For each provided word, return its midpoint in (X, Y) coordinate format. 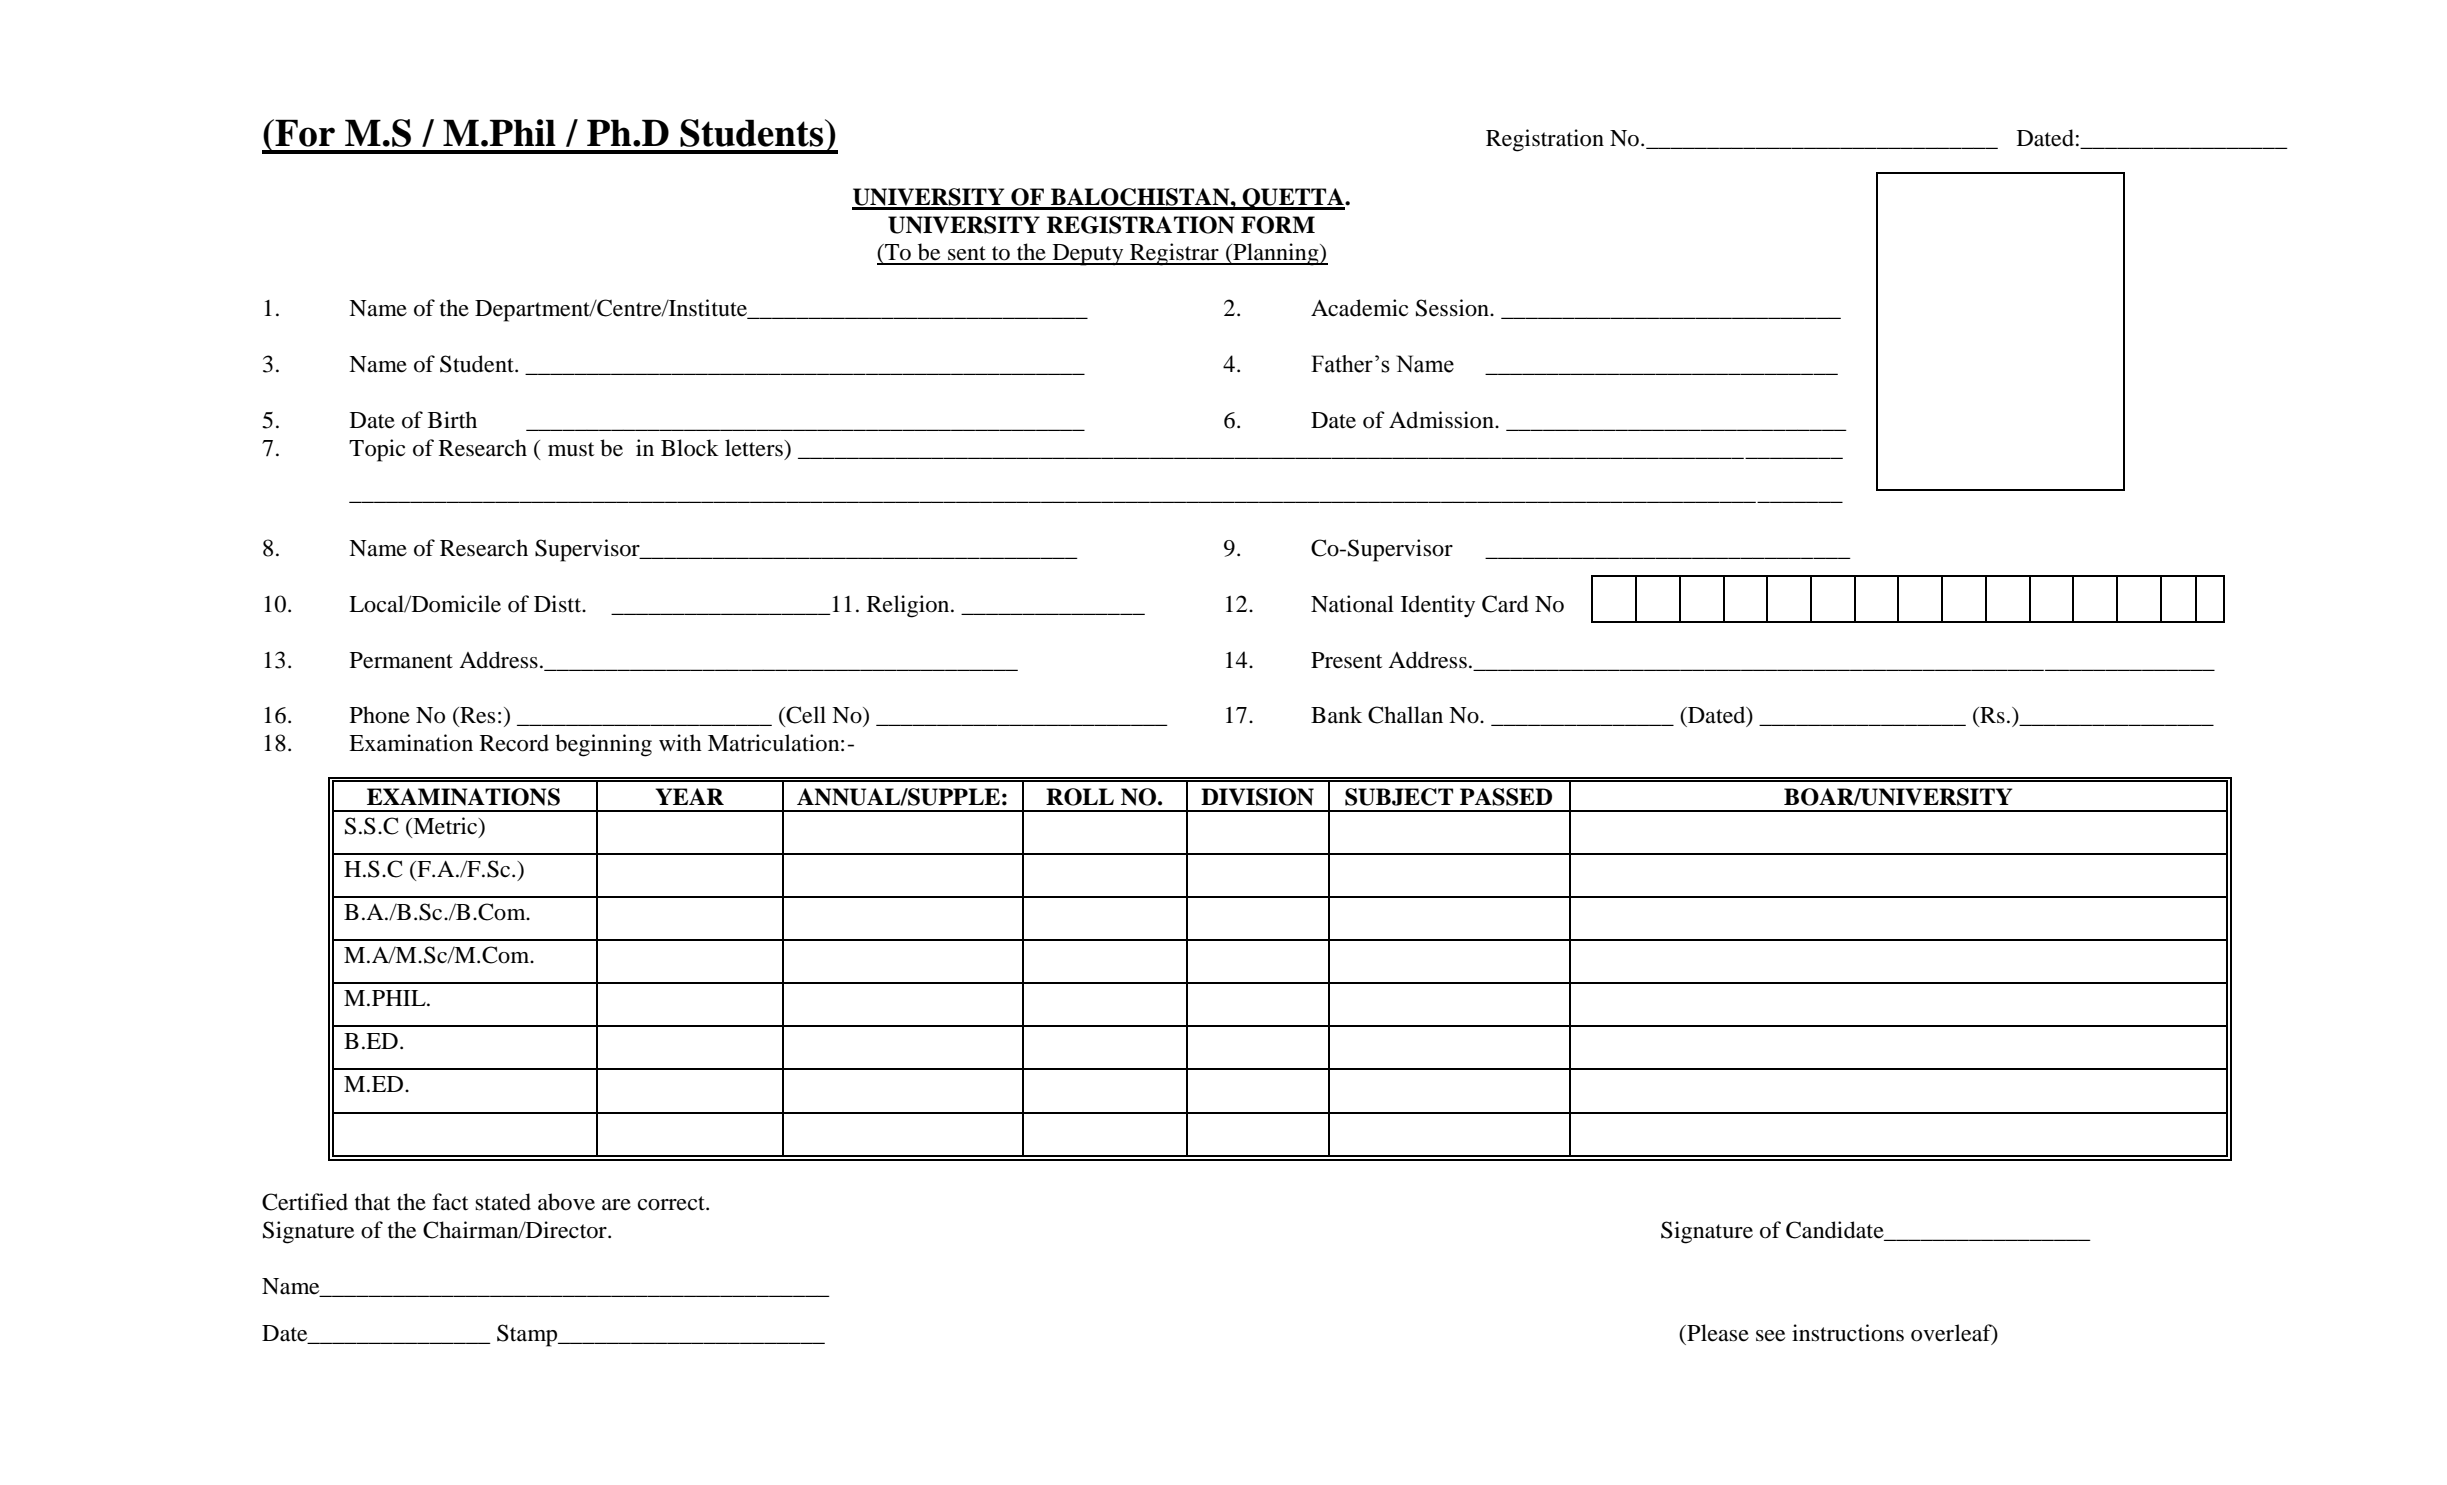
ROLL (1080, 797)
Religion (909, 606)
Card (1505, 604)
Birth (452, 420)
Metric (445, 826)
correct (672, 1203)
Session (1453, 308)
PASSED (1506, 797)
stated (503, 1202)
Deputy (1088, 255)
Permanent (401, 660)
